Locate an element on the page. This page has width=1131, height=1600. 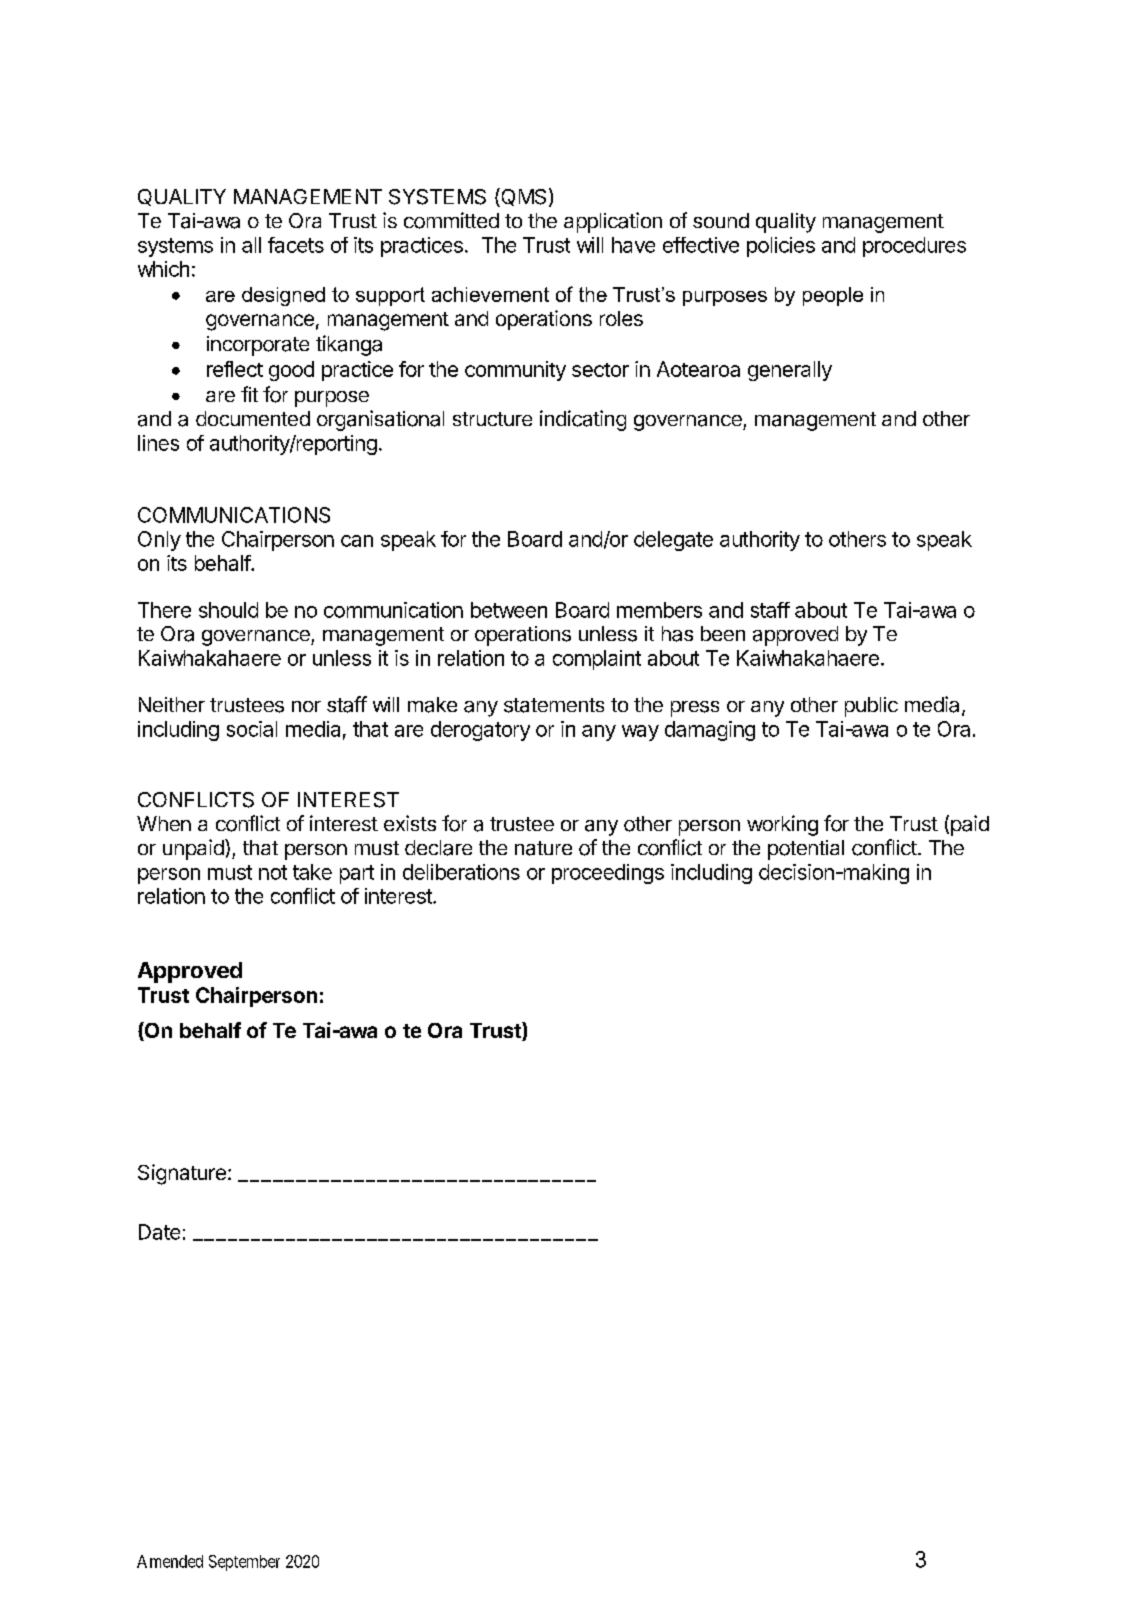
been is located at coordinates (723, 633).
